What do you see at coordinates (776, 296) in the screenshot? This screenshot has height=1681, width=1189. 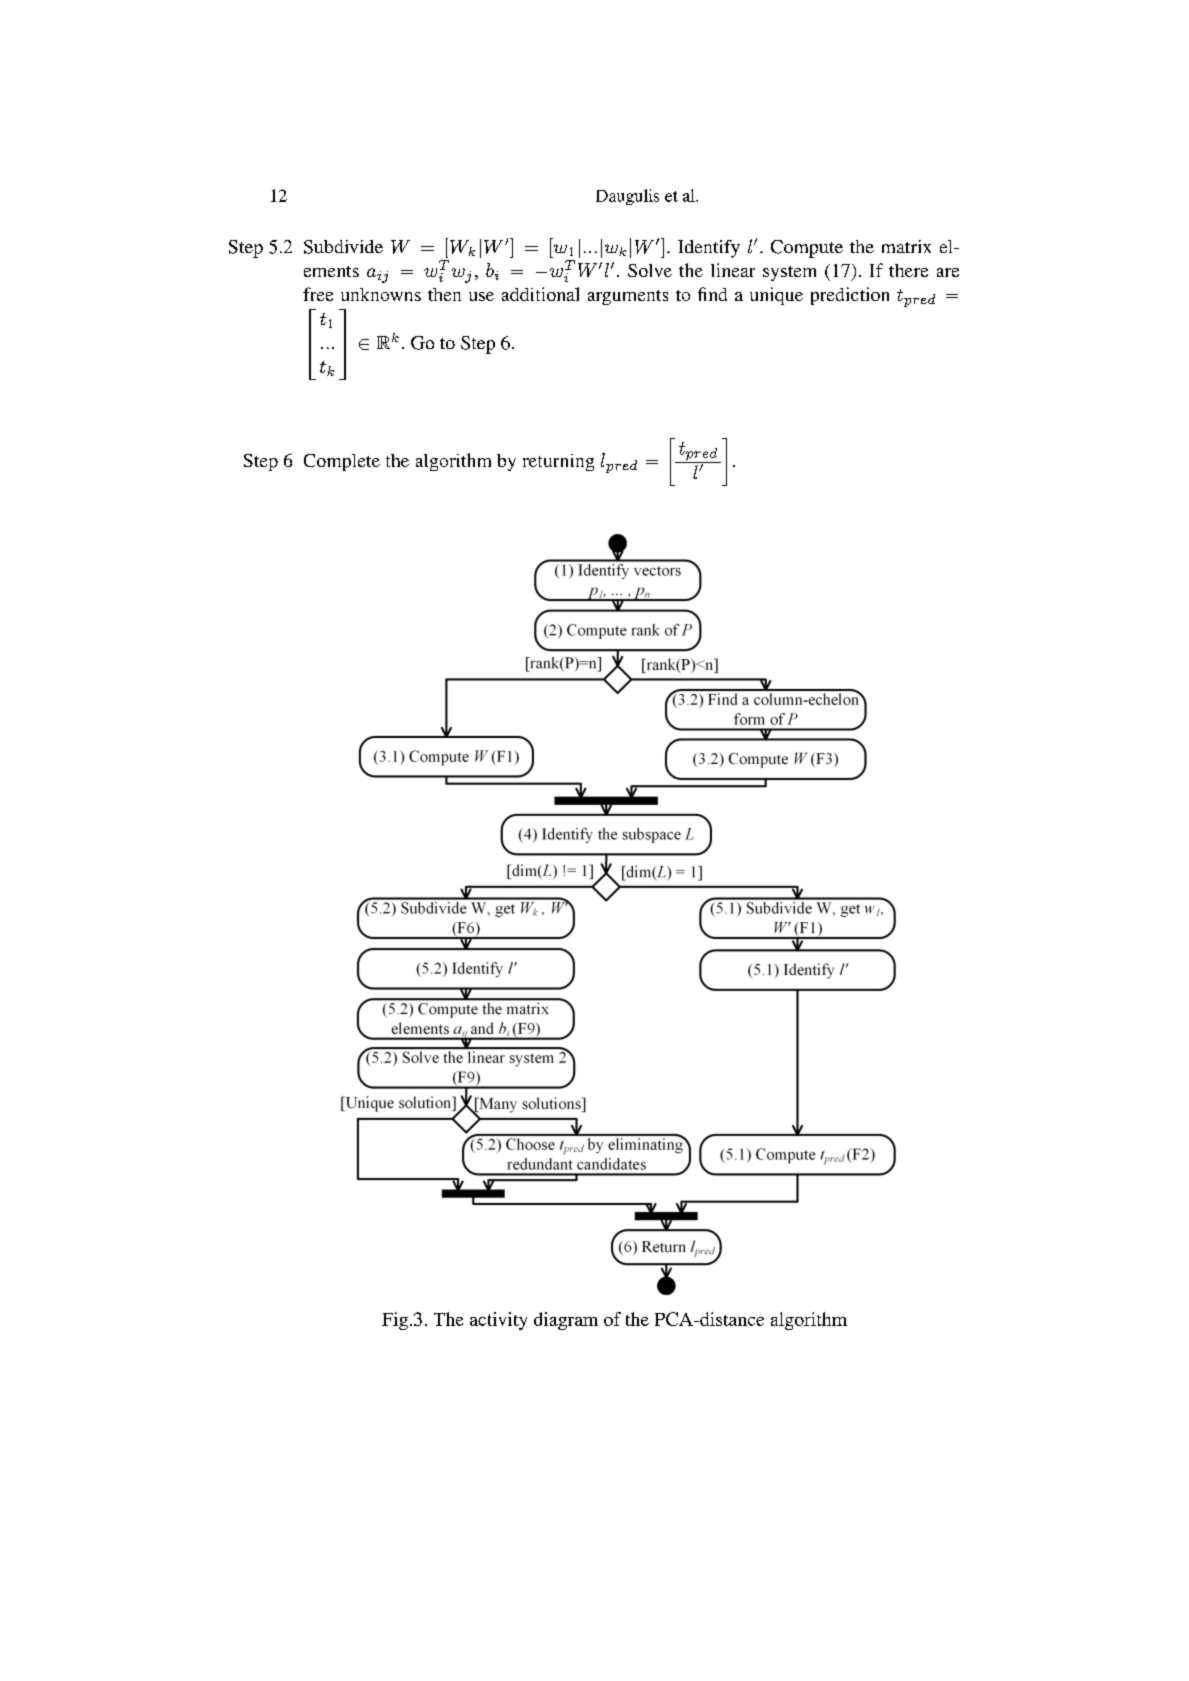 I see `unique` at bounding box center [776, 296].
